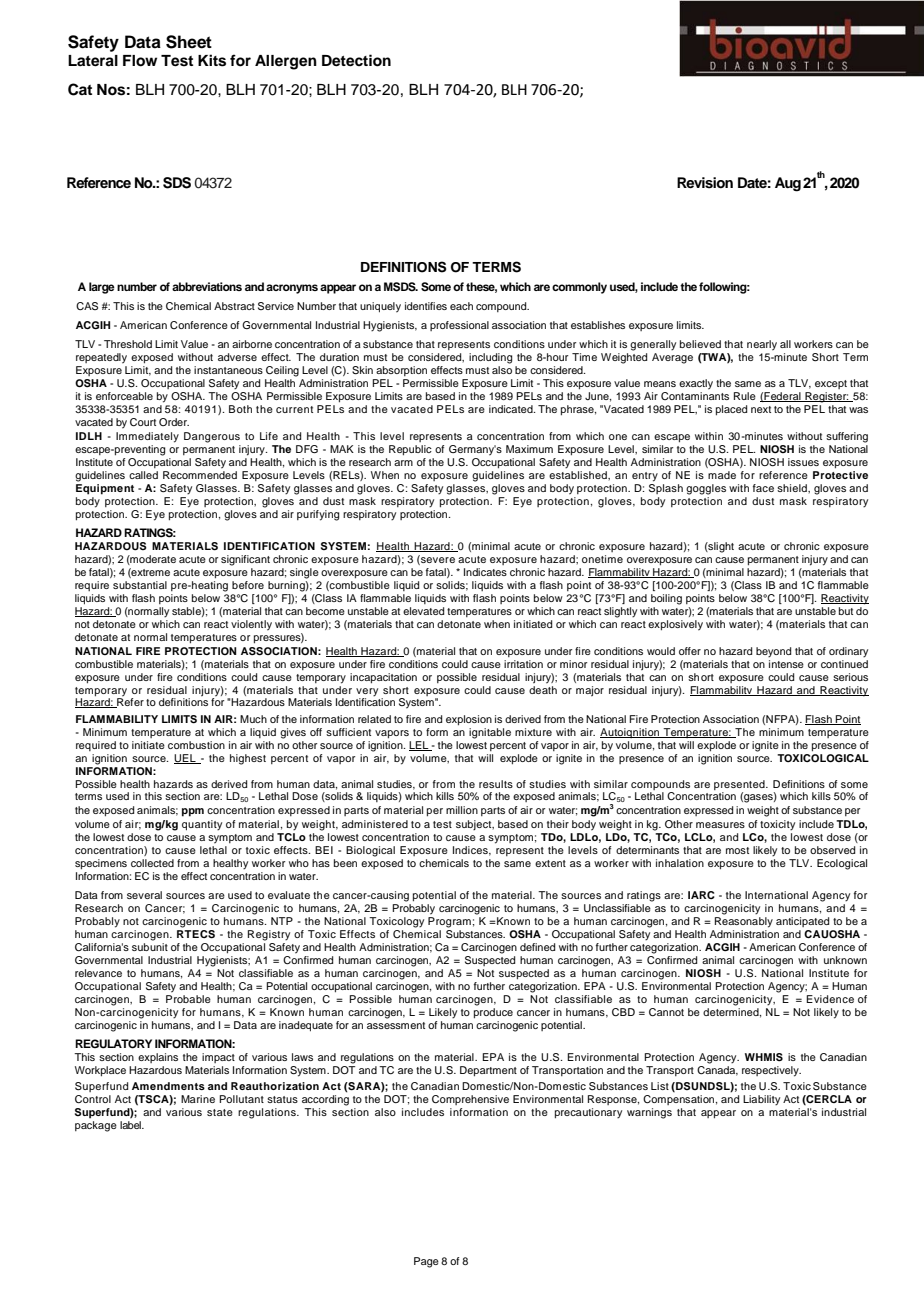 Image resolution: width=924 pixels, height=1308 pixels. What do you see at coordinates (788, 184) in the image?
I see `Aug` at bounding box center [788, 184].
